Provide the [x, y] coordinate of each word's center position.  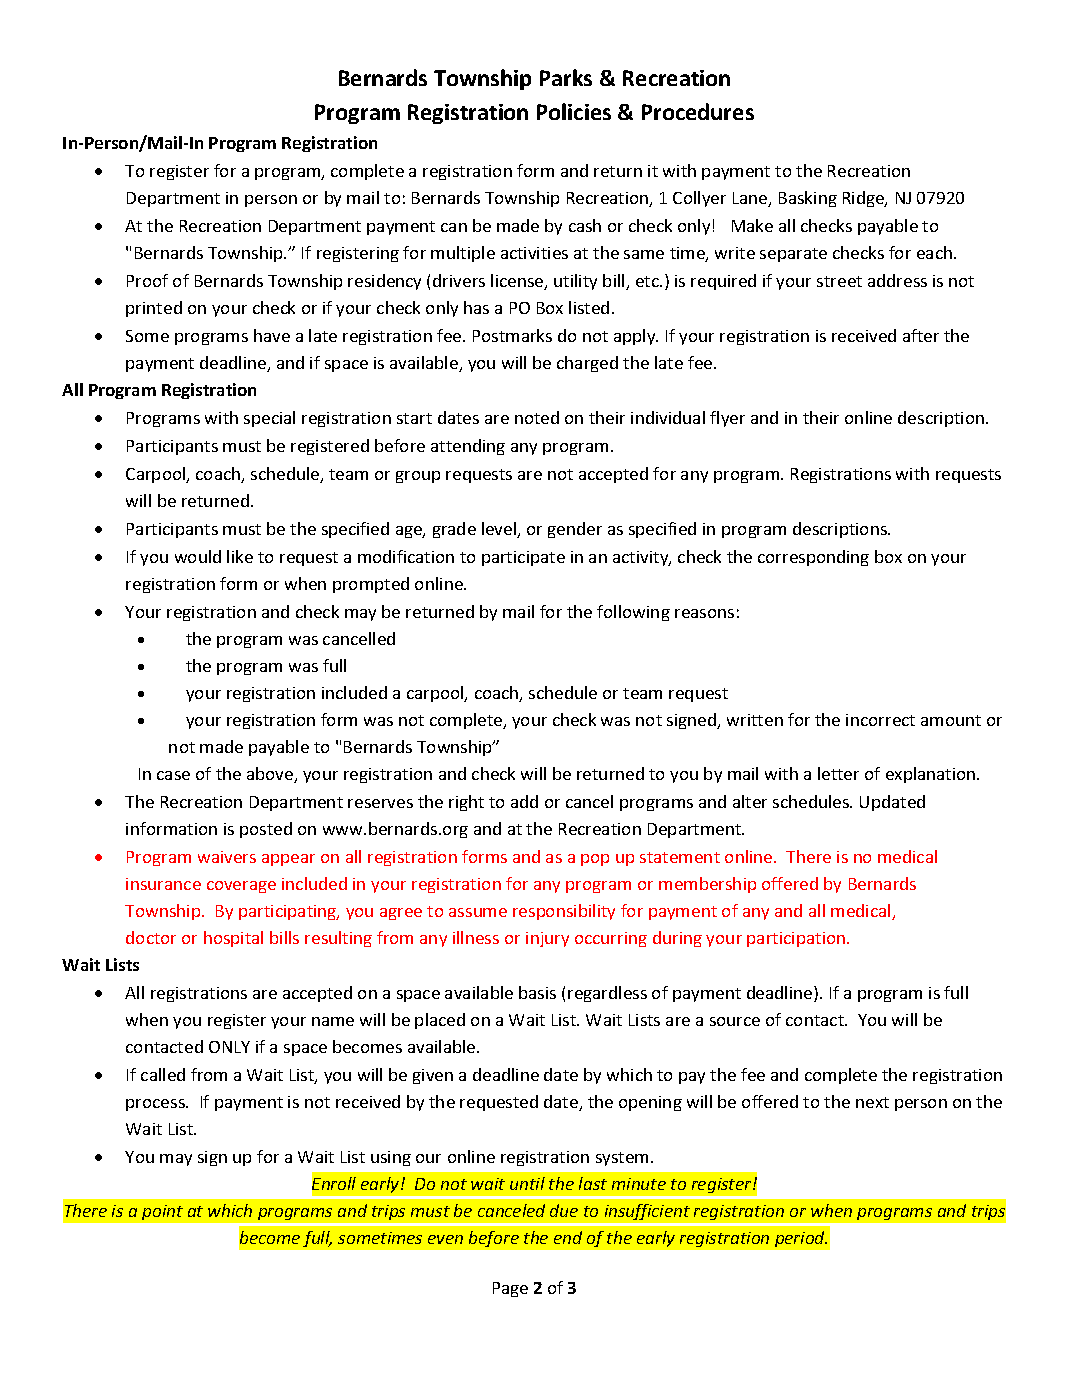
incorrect [880, 720]
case [173, 775]
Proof [147, 280]
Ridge [864, 199]
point [162, 1212]
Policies [574, 111]
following [633, 613]
